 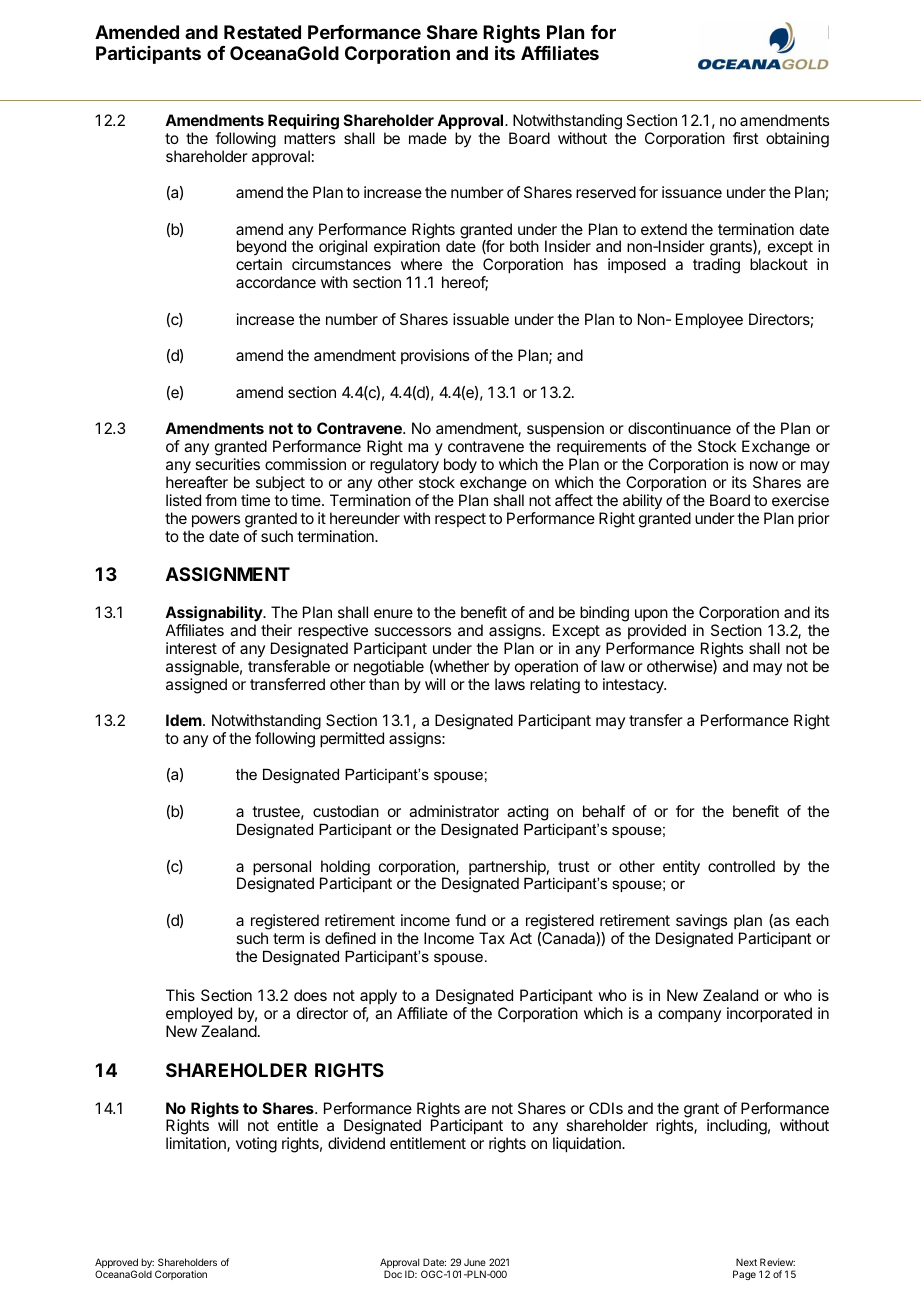 I want to click on made, so click(x=428, y=138).
